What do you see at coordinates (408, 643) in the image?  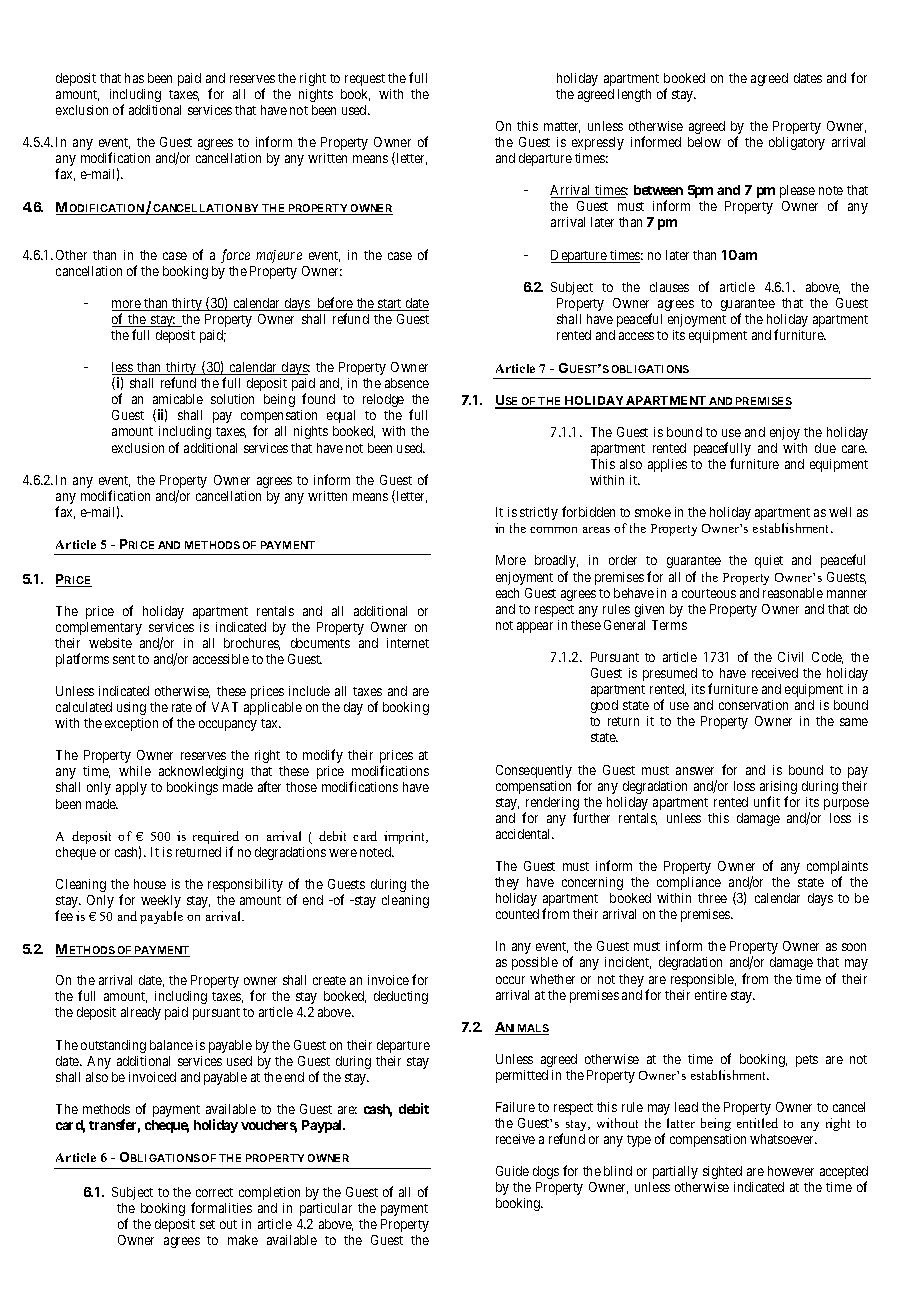 I see `internet` at bounding box center [408, 643].
